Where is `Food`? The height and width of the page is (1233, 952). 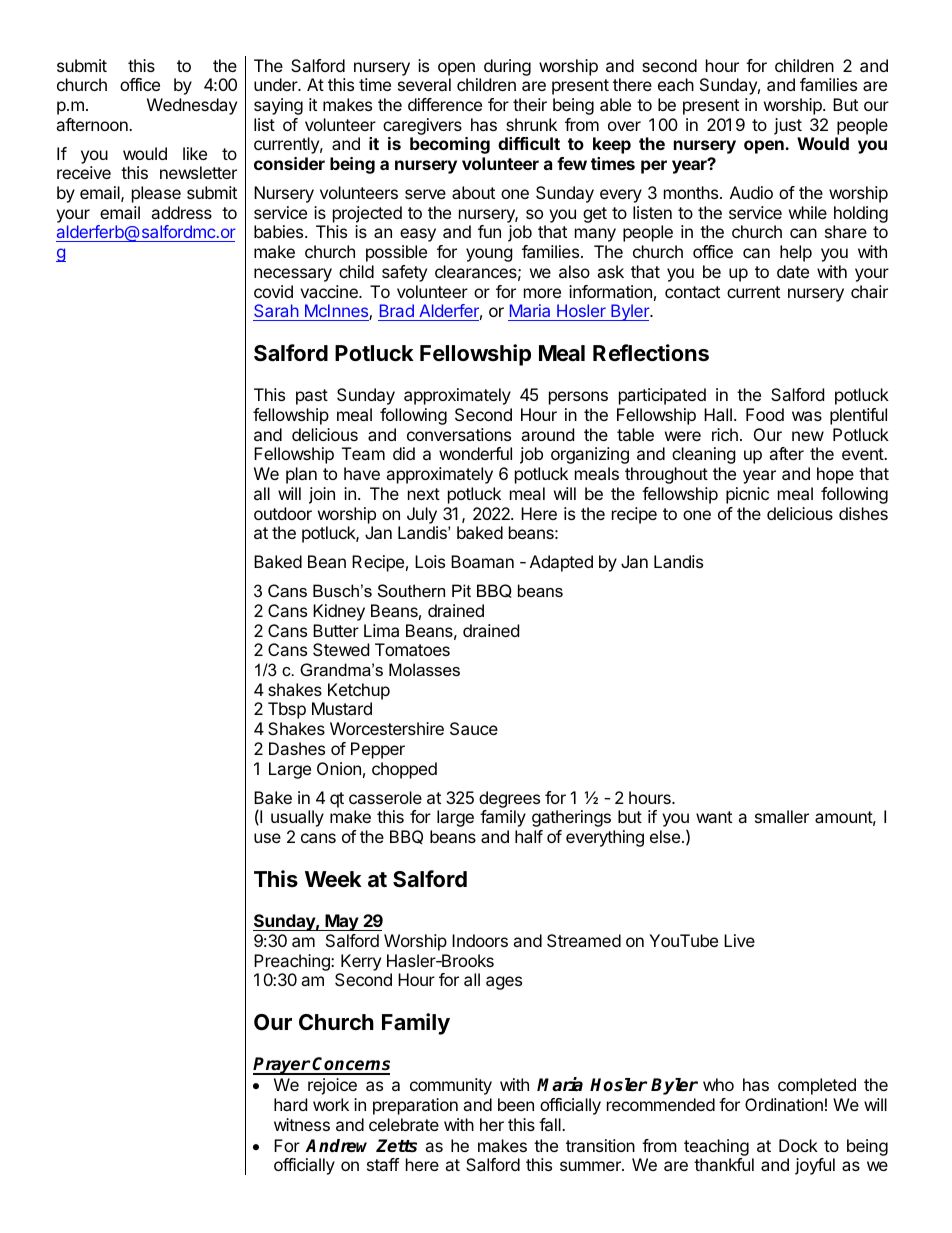
Food is located at coordinates (765, 414).
